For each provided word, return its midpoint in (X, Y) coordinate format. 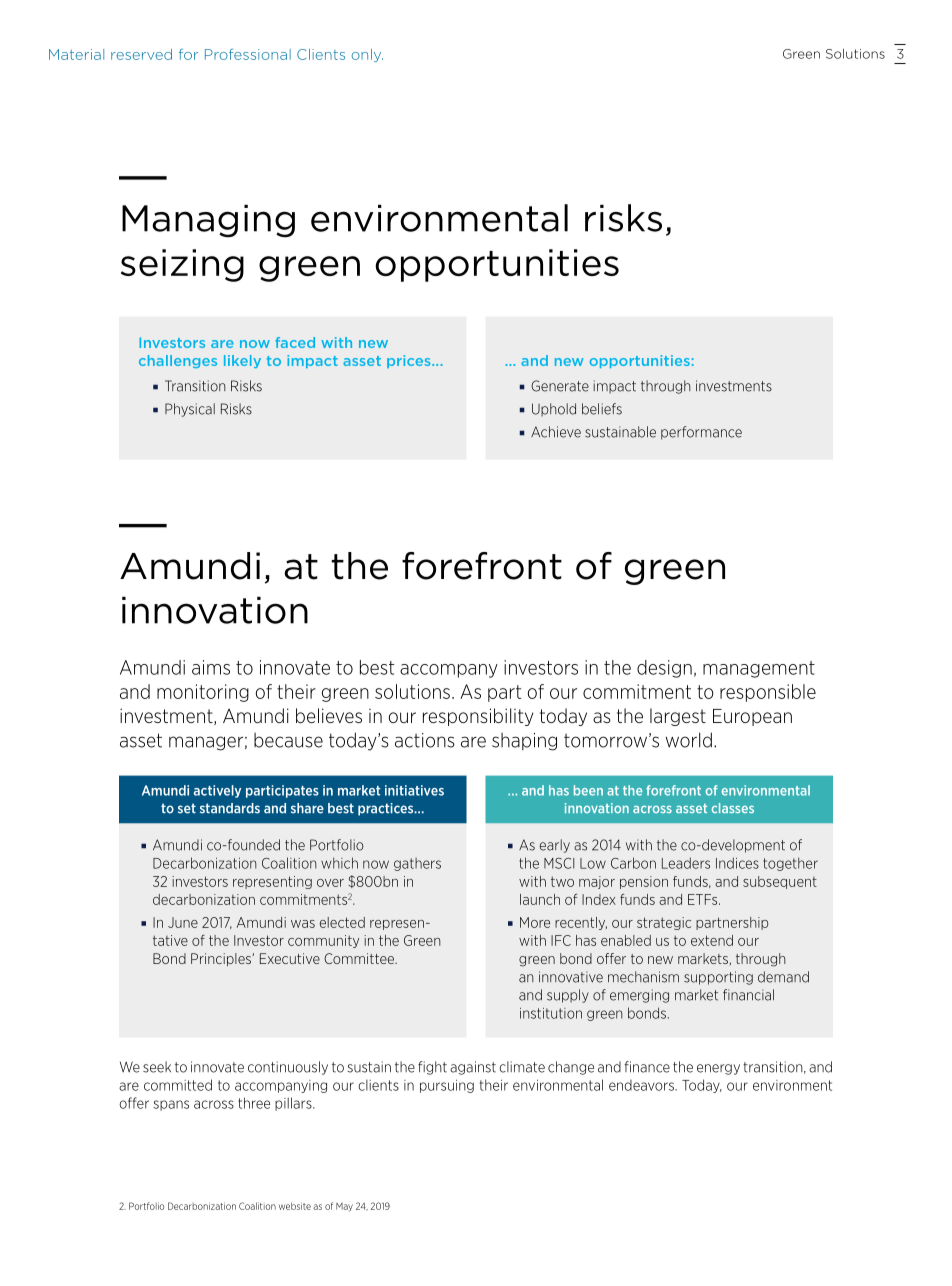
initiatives (414, 790)
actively (217, 791)
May (344, 1207)
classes (733, 808)
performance (701, 433)
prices (410, 361)
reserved (141, 54)
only (367, 55)
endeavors (642, 1085)
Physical (190, 410)
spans (171, 1105)
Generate (560, 386)
